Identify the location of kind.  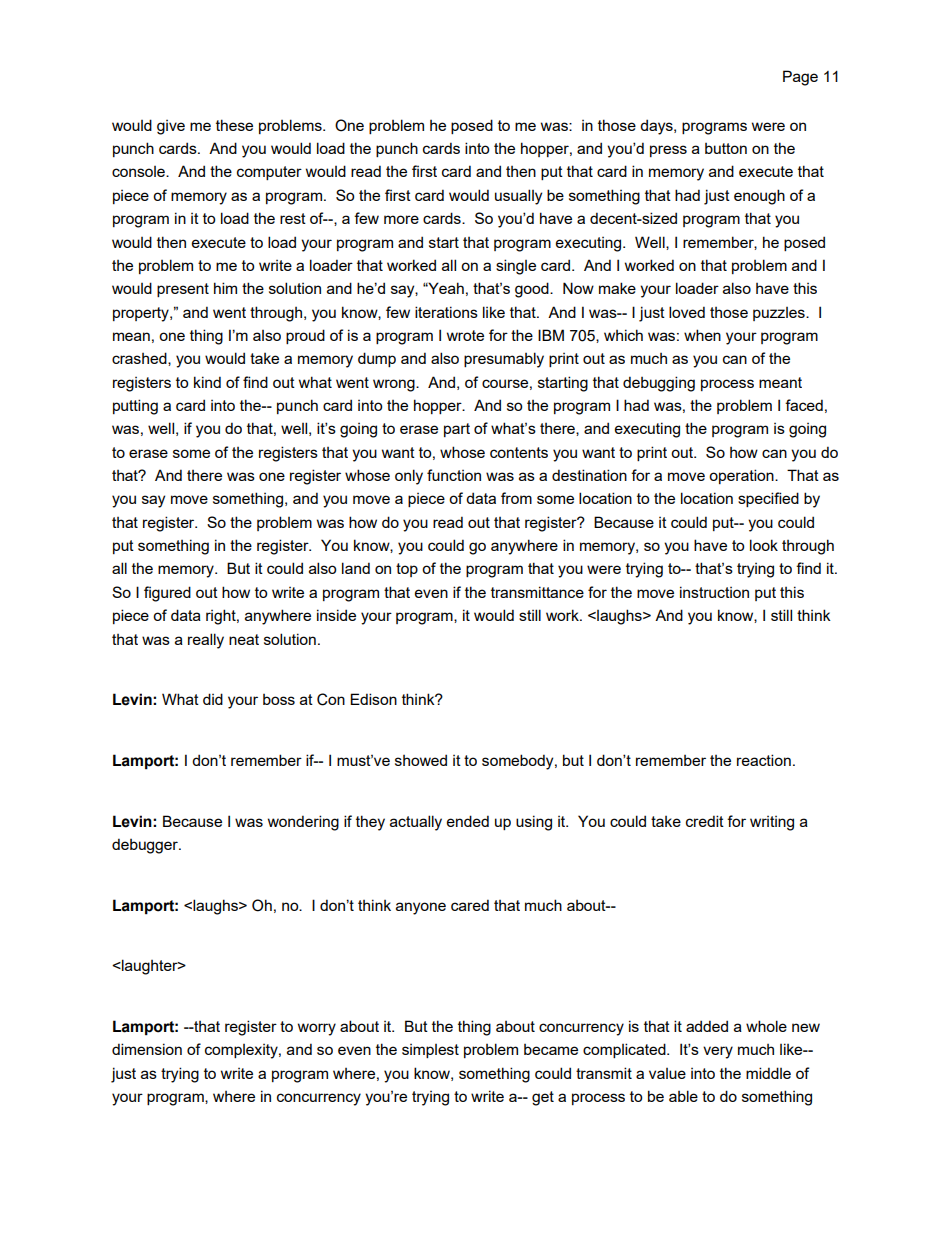
(207, 382).
